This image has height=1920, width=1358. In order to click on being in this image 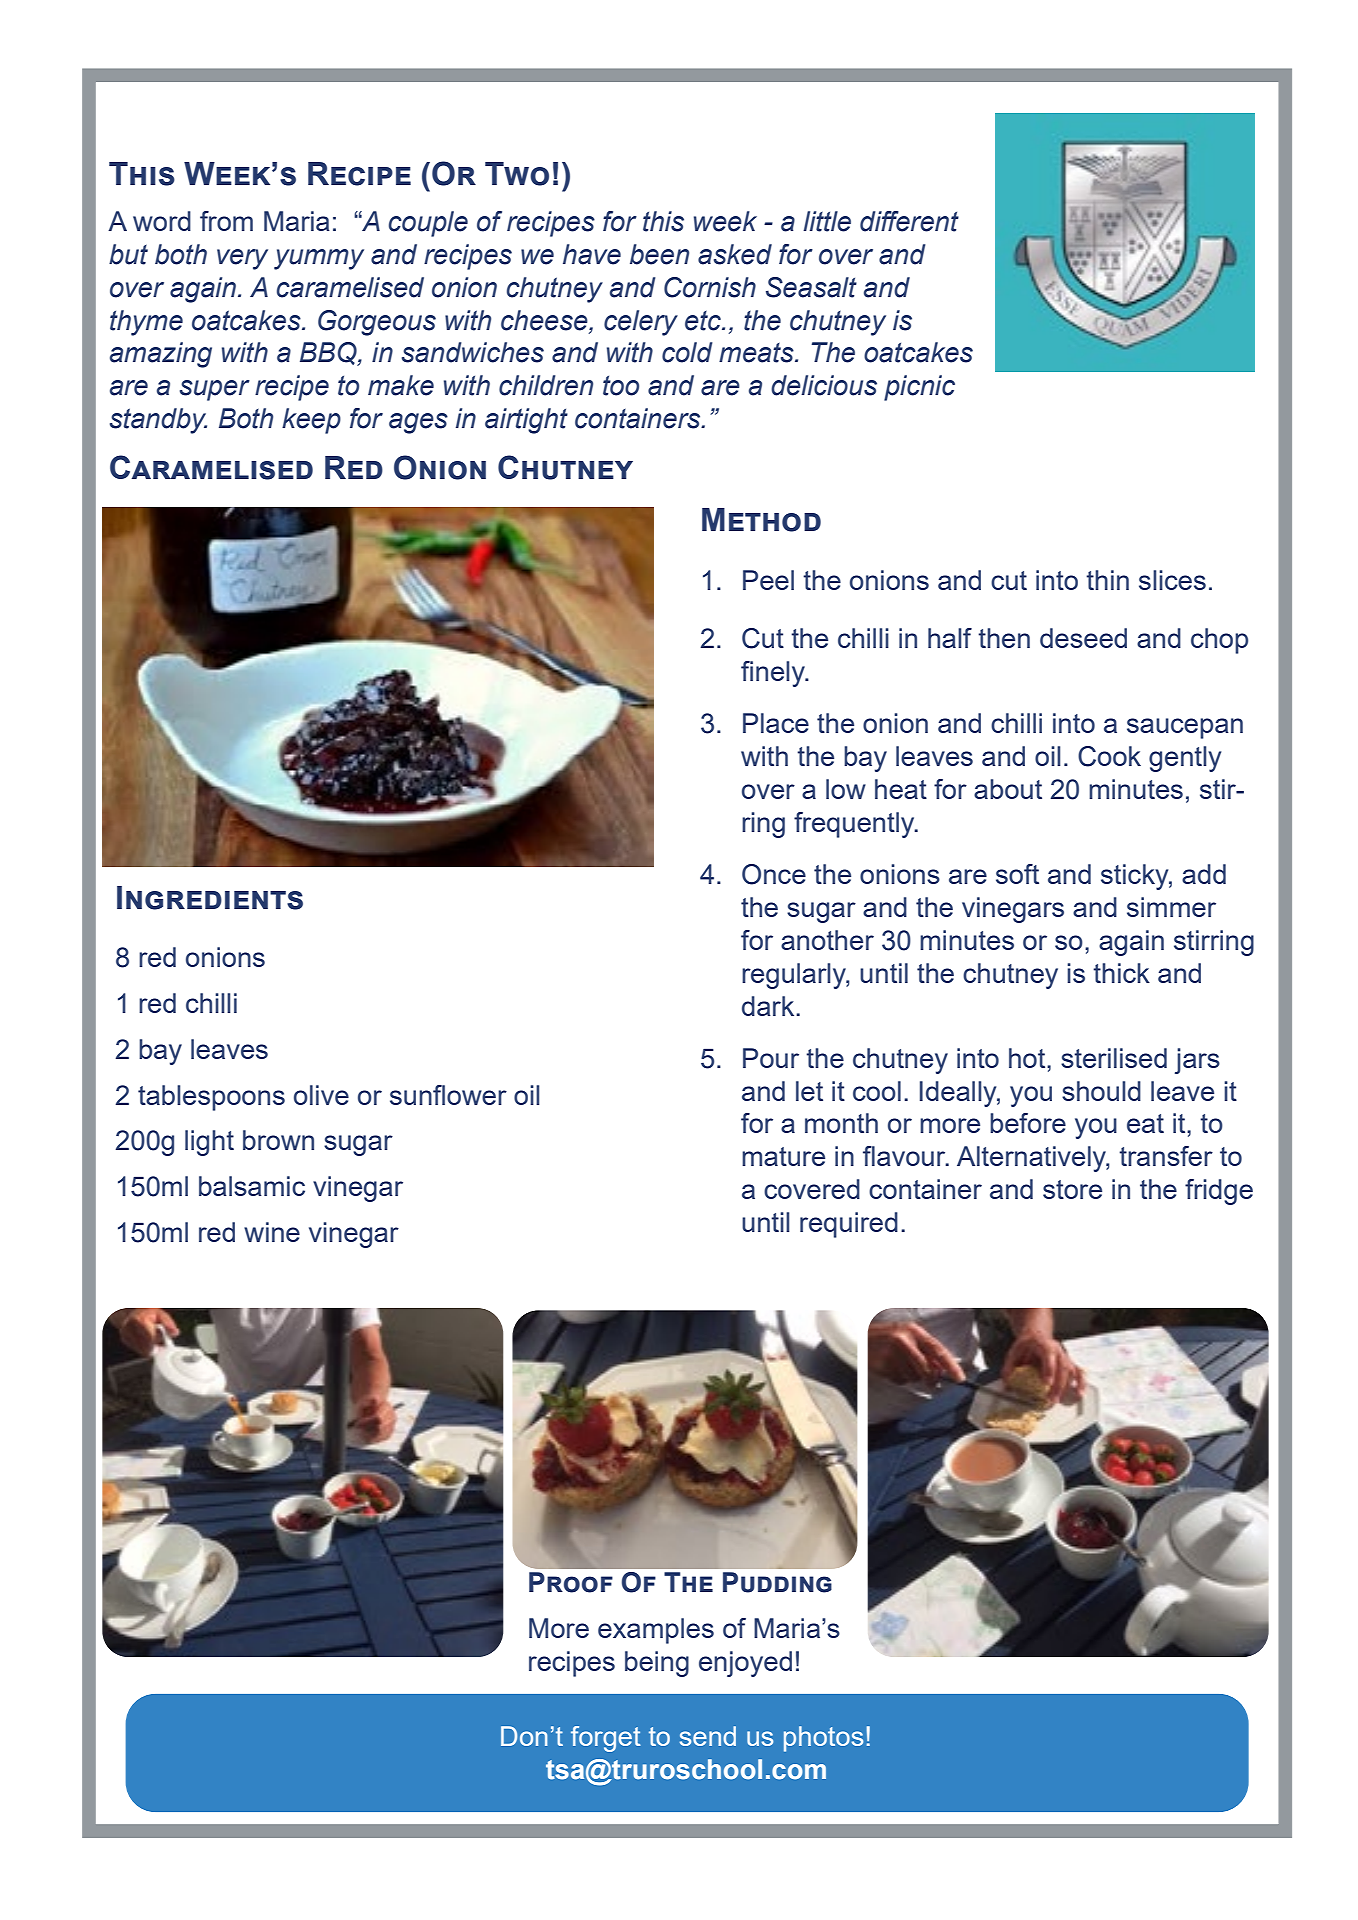, I will do `click(657, 1664)`.
